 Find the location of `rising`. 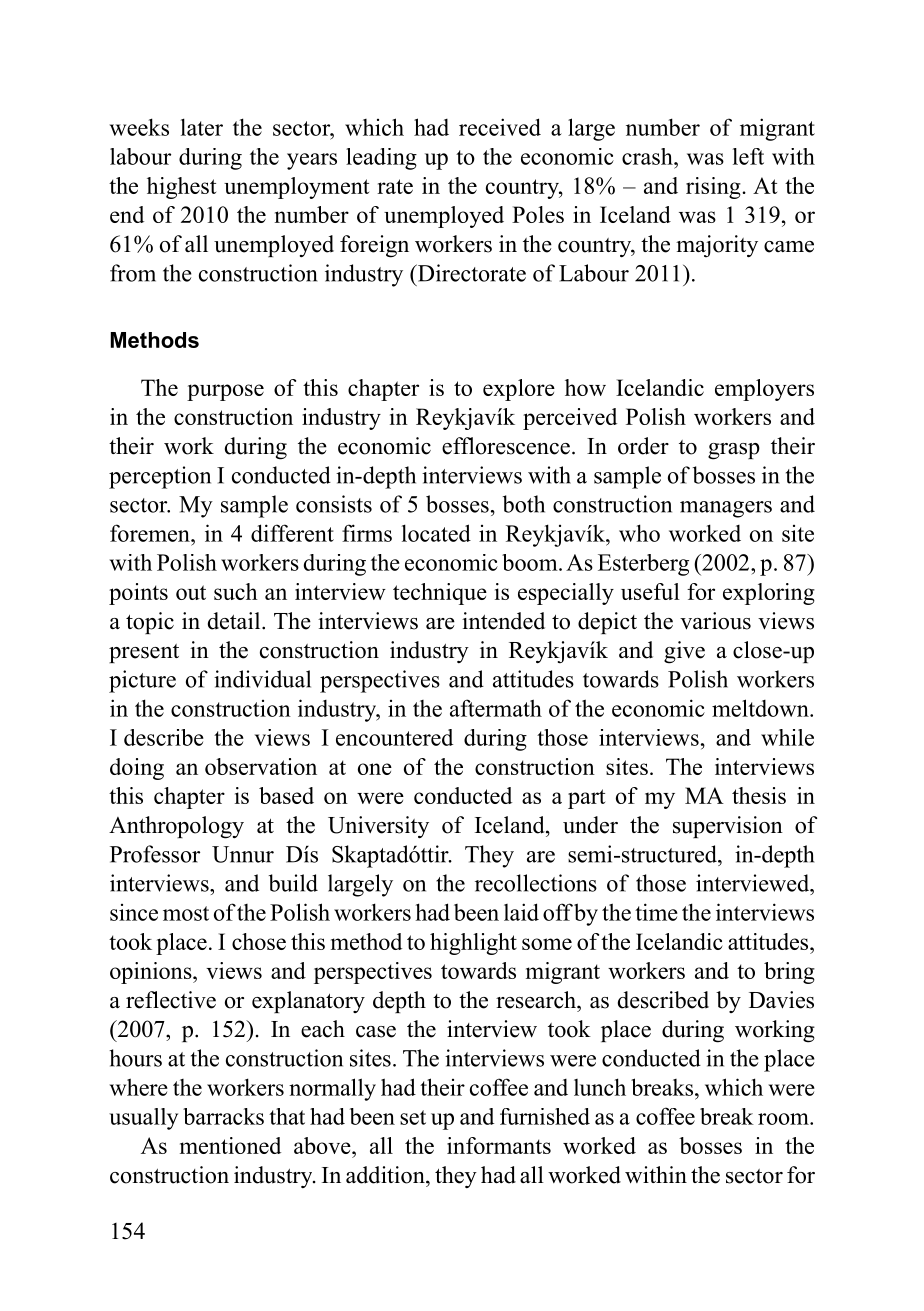

rising is located at coordinates (714, 188).
